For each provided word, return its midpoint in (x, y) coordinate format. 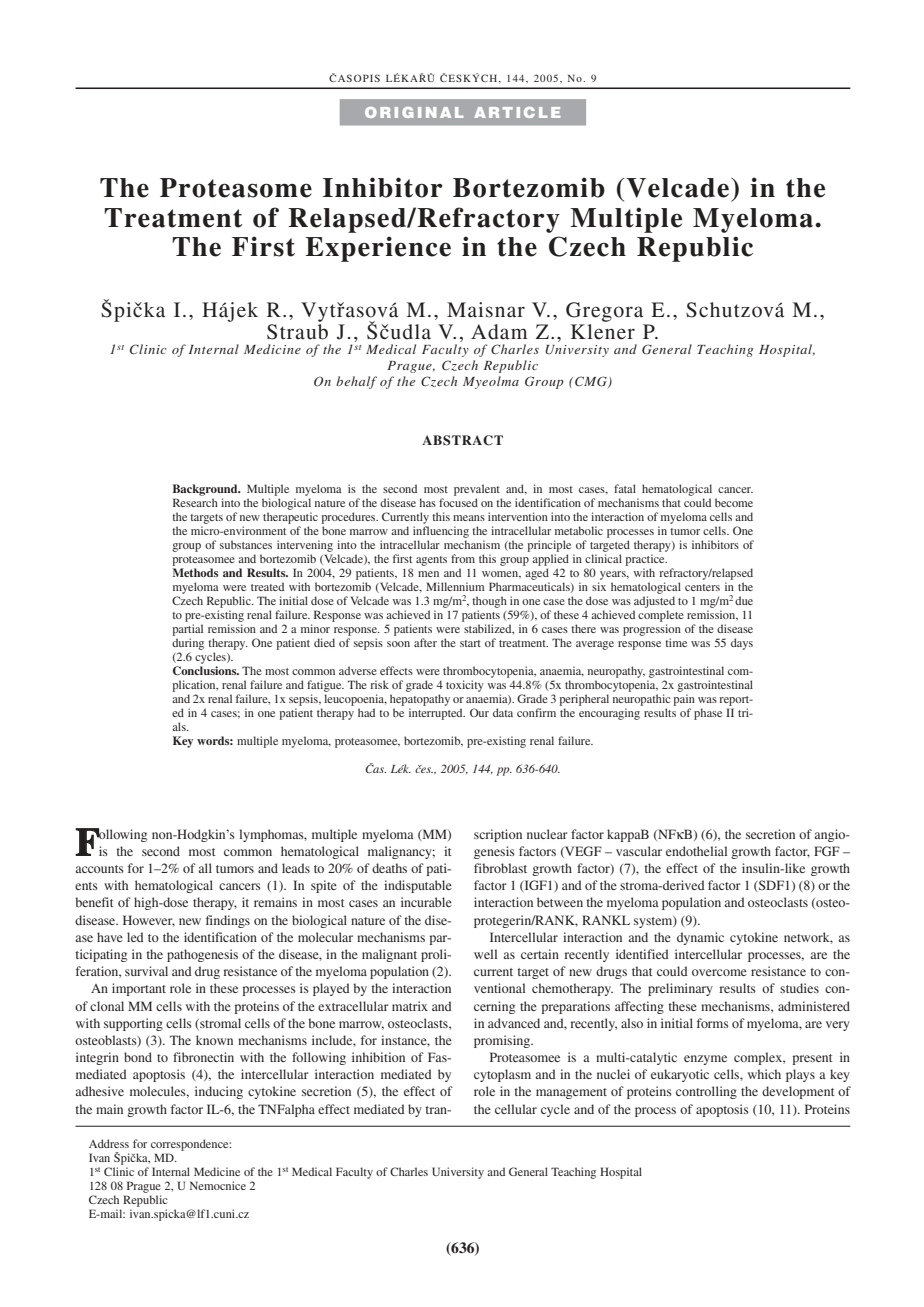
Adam (499, 332)
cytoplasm (502, 1075)
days (742, 644)
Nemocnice (218, 1185)
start (470, 643)
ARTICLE (517, 112)
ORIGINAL (414, 112)
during (188, 644)
